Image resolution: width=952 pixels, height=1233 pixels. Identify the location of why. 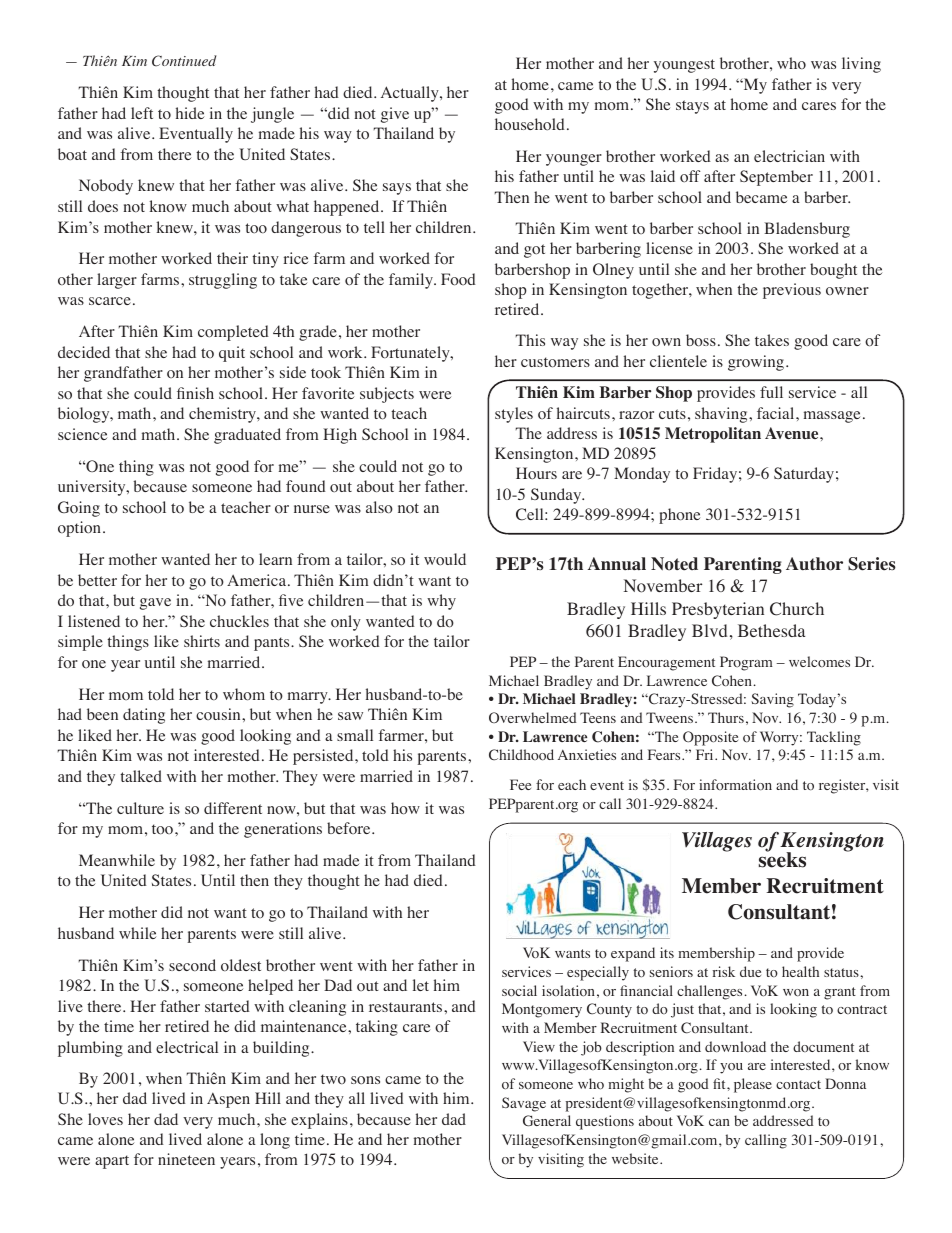
(441, 602).
